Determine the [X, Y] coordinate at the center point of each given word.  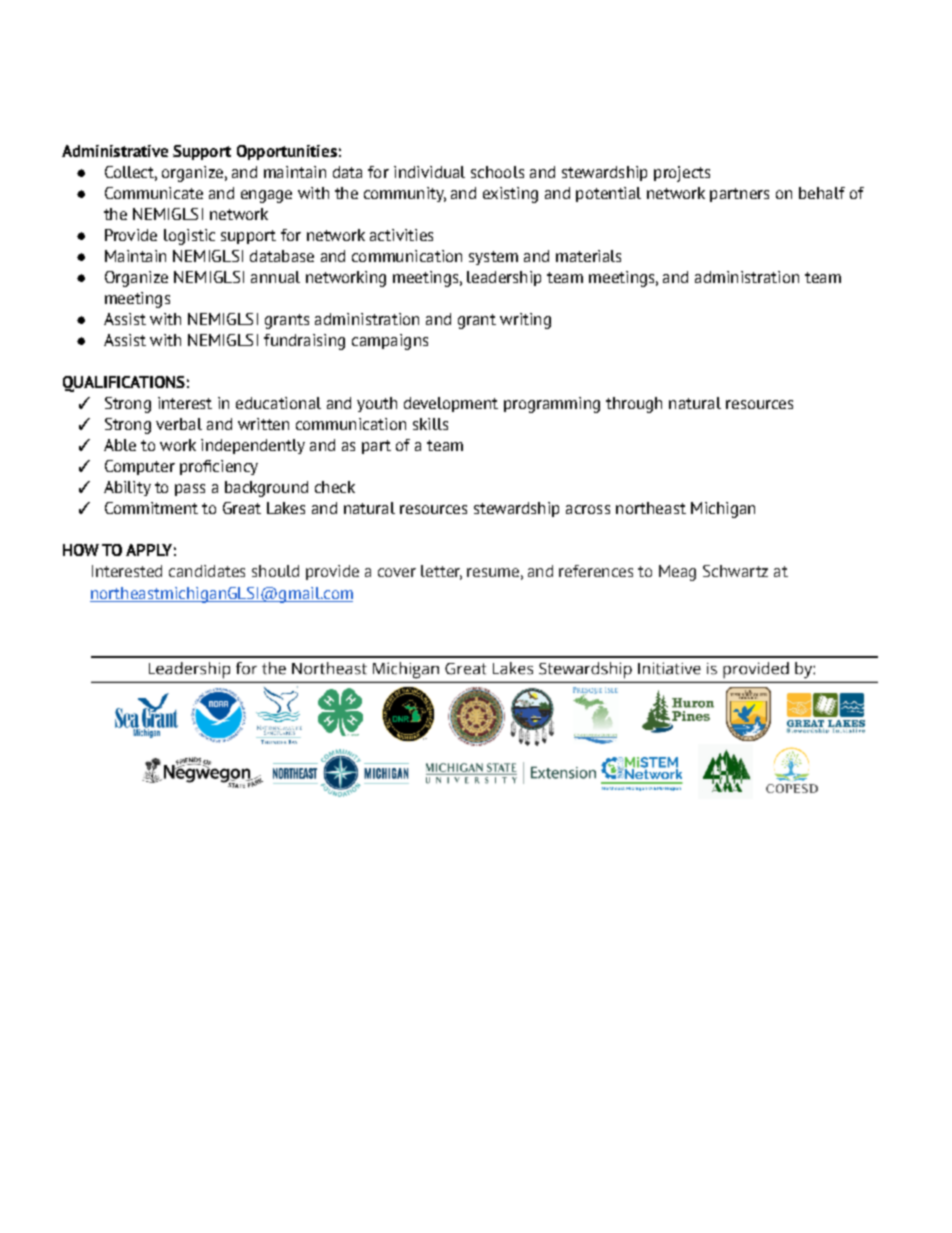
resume [493, 572]
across [588, 509]
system [493, 258]
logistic [189, 237]
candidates [207, 571]
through [634, 405]
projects [682, 174]
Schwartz [735, 571]
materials [588, 256]
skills [430, 424]
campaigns [390, 342]
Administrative [115, 151]
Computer [140, 467]
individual [429, 172]
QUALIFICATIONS [124, 384]
